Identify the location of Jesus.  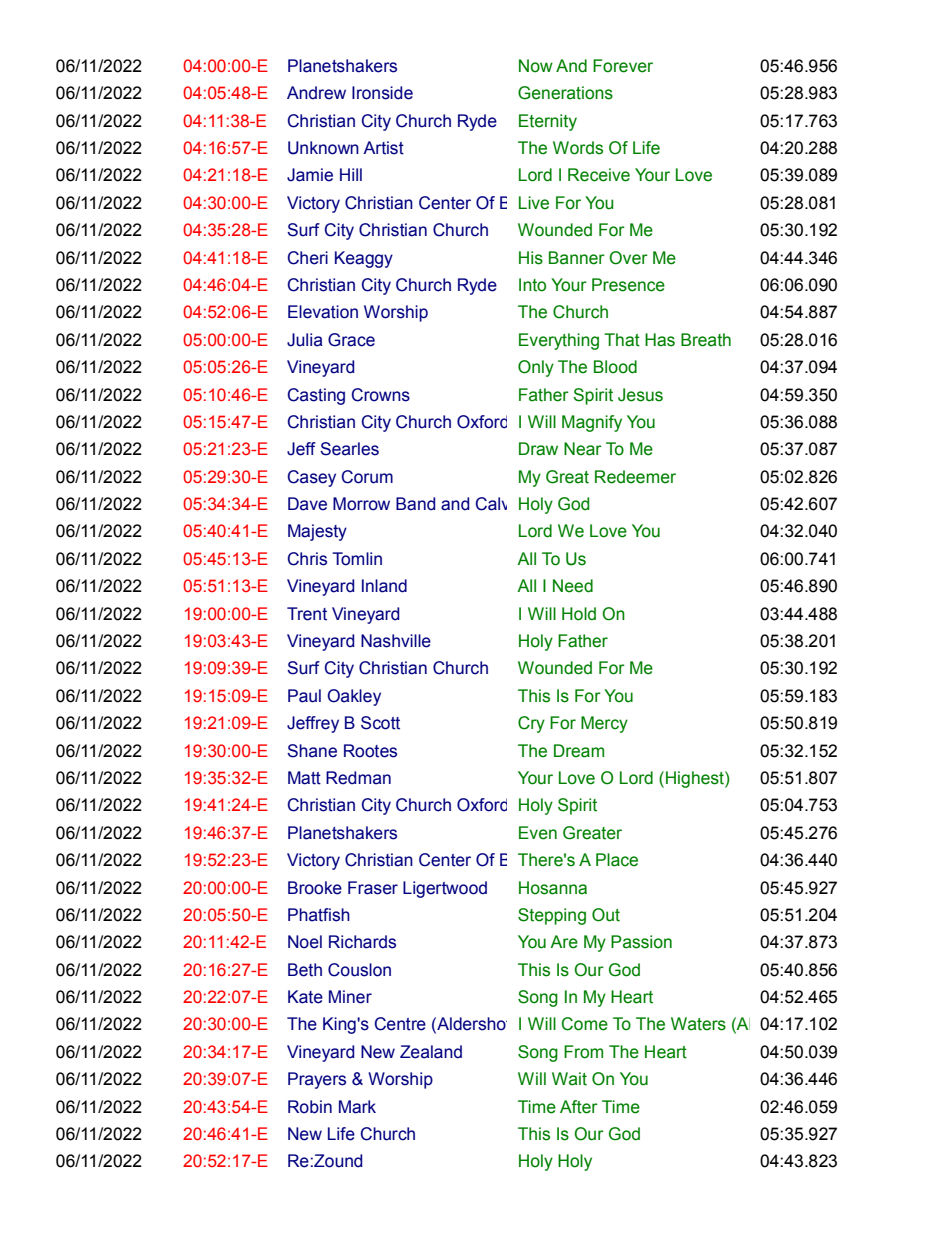
(640, 395).
